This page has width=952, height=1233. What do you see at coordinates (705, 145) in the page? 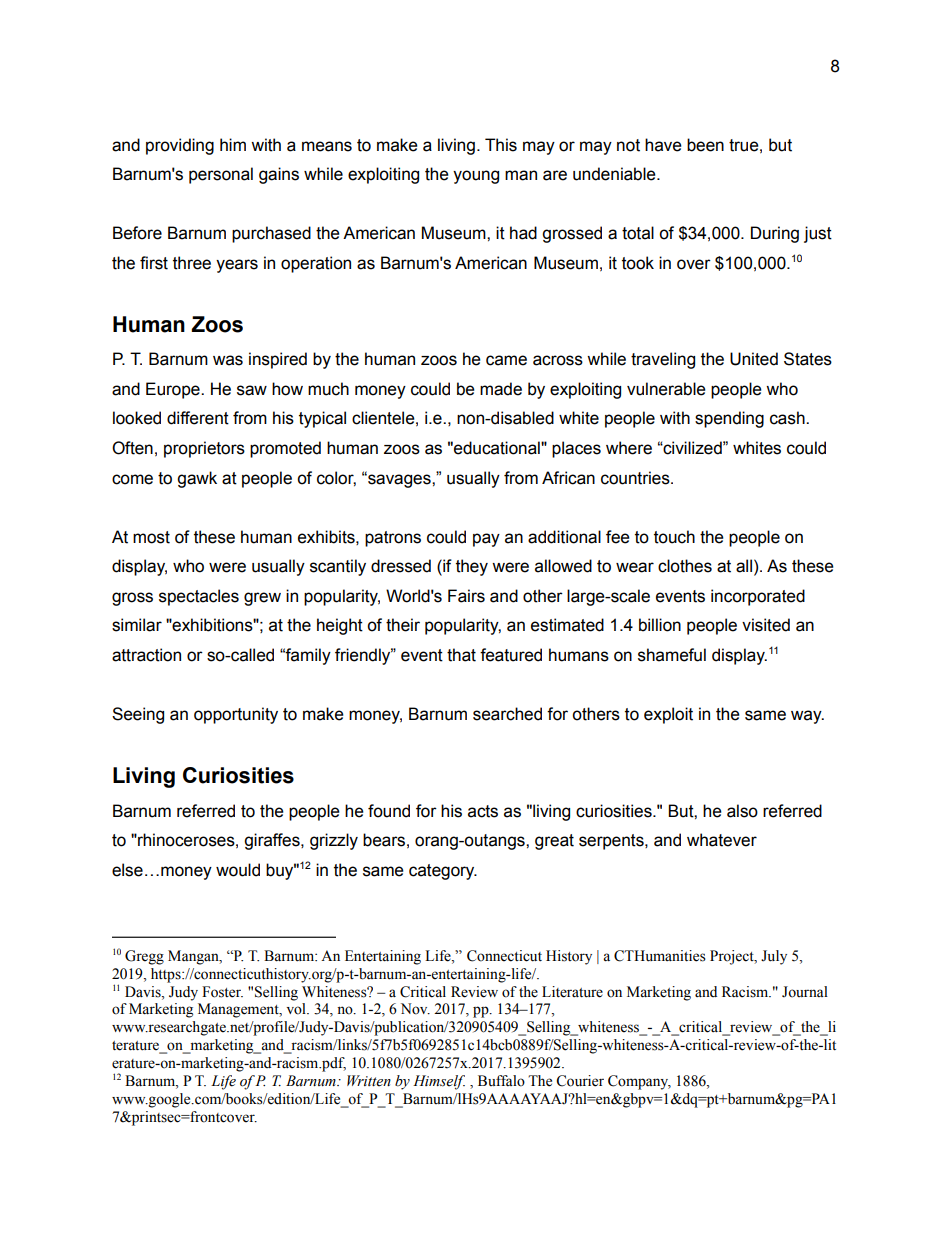
I see `been` at bounding box center [705, 145].
